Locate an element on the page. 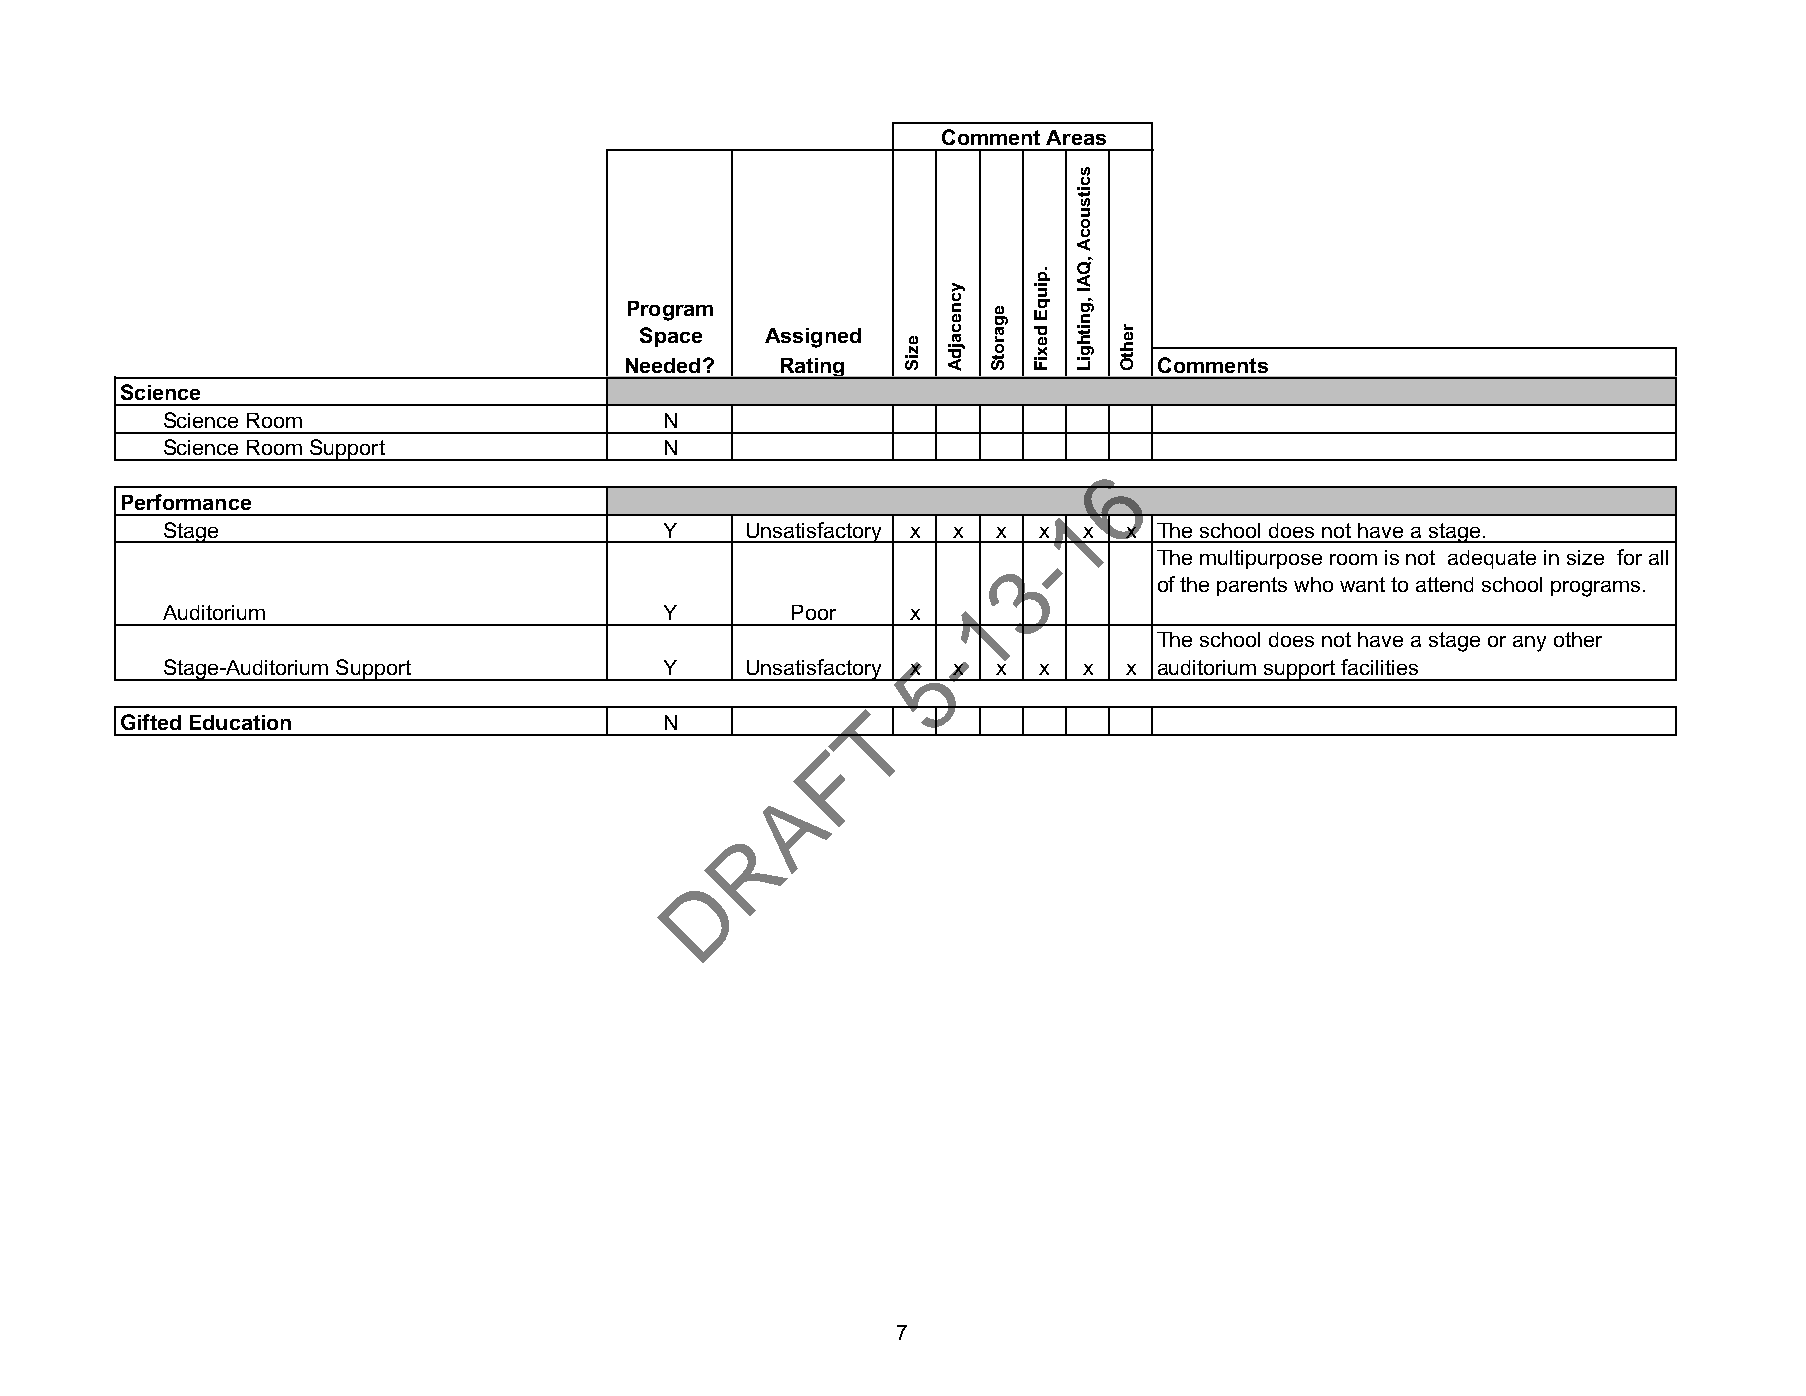 The width and height of the document is (1806, 1396). Assigned is located at coordinates (813, 338).
